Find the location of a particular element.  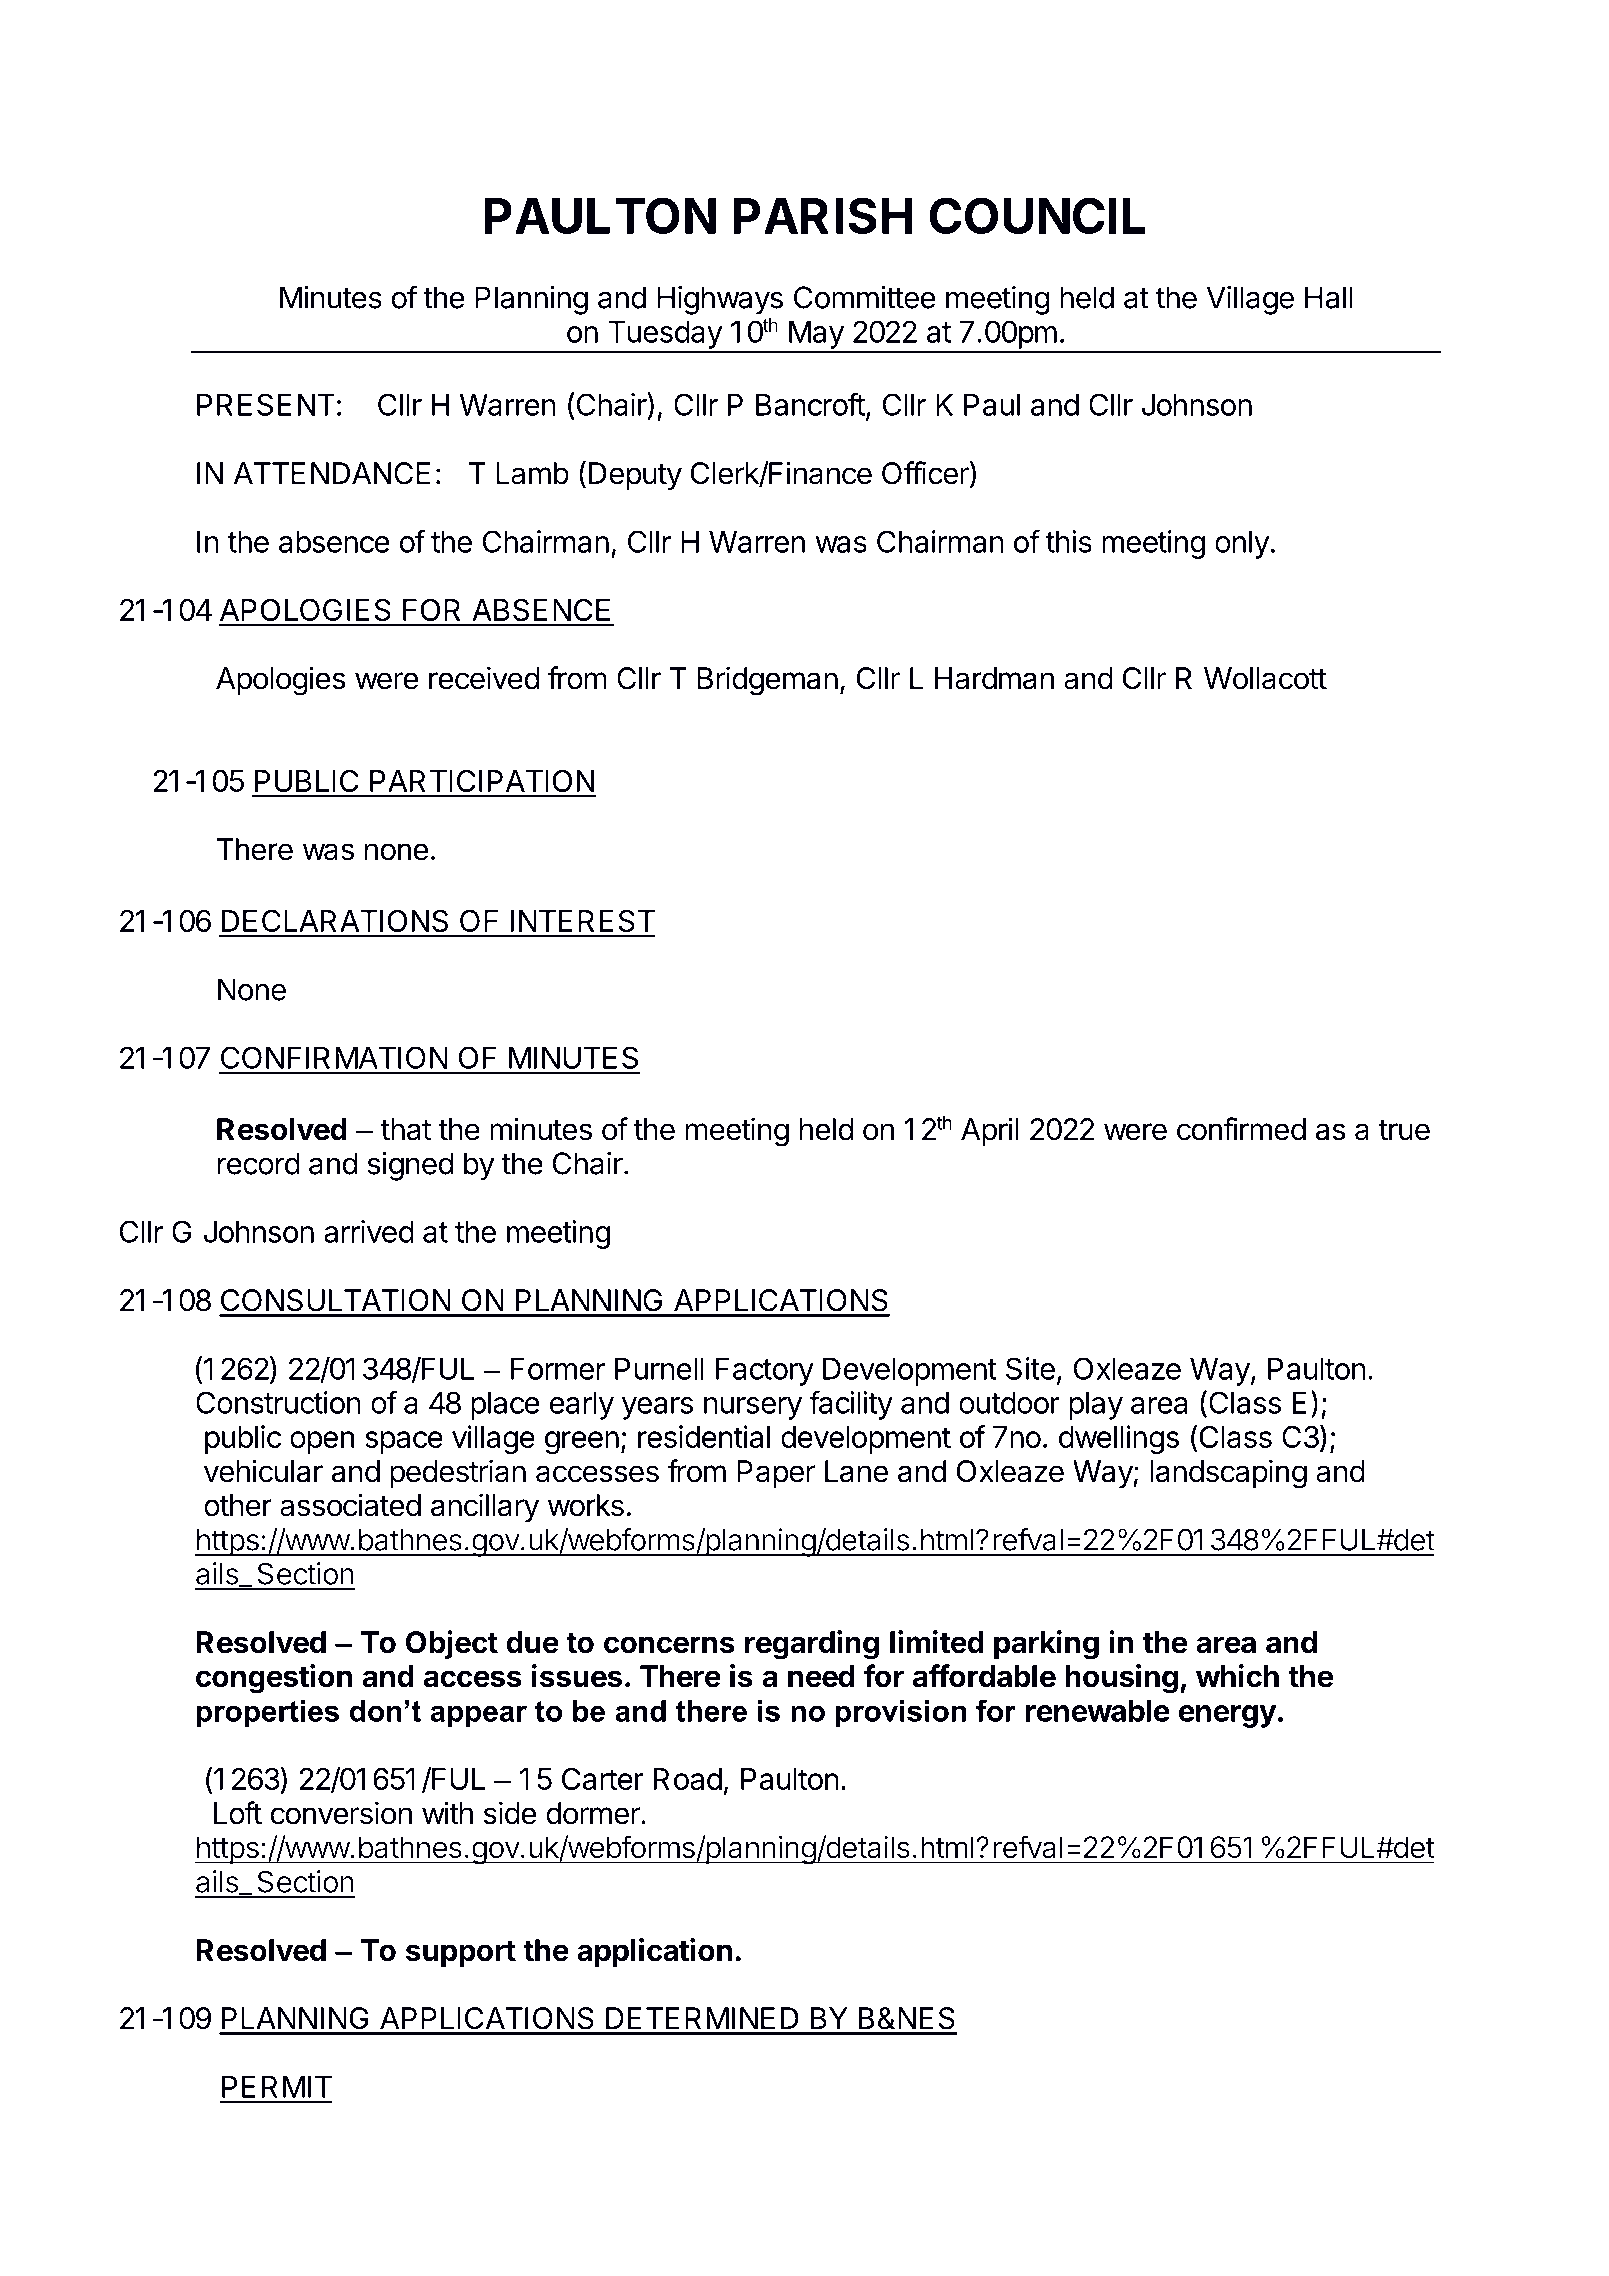

only is located at coordinates (1242, 544).
